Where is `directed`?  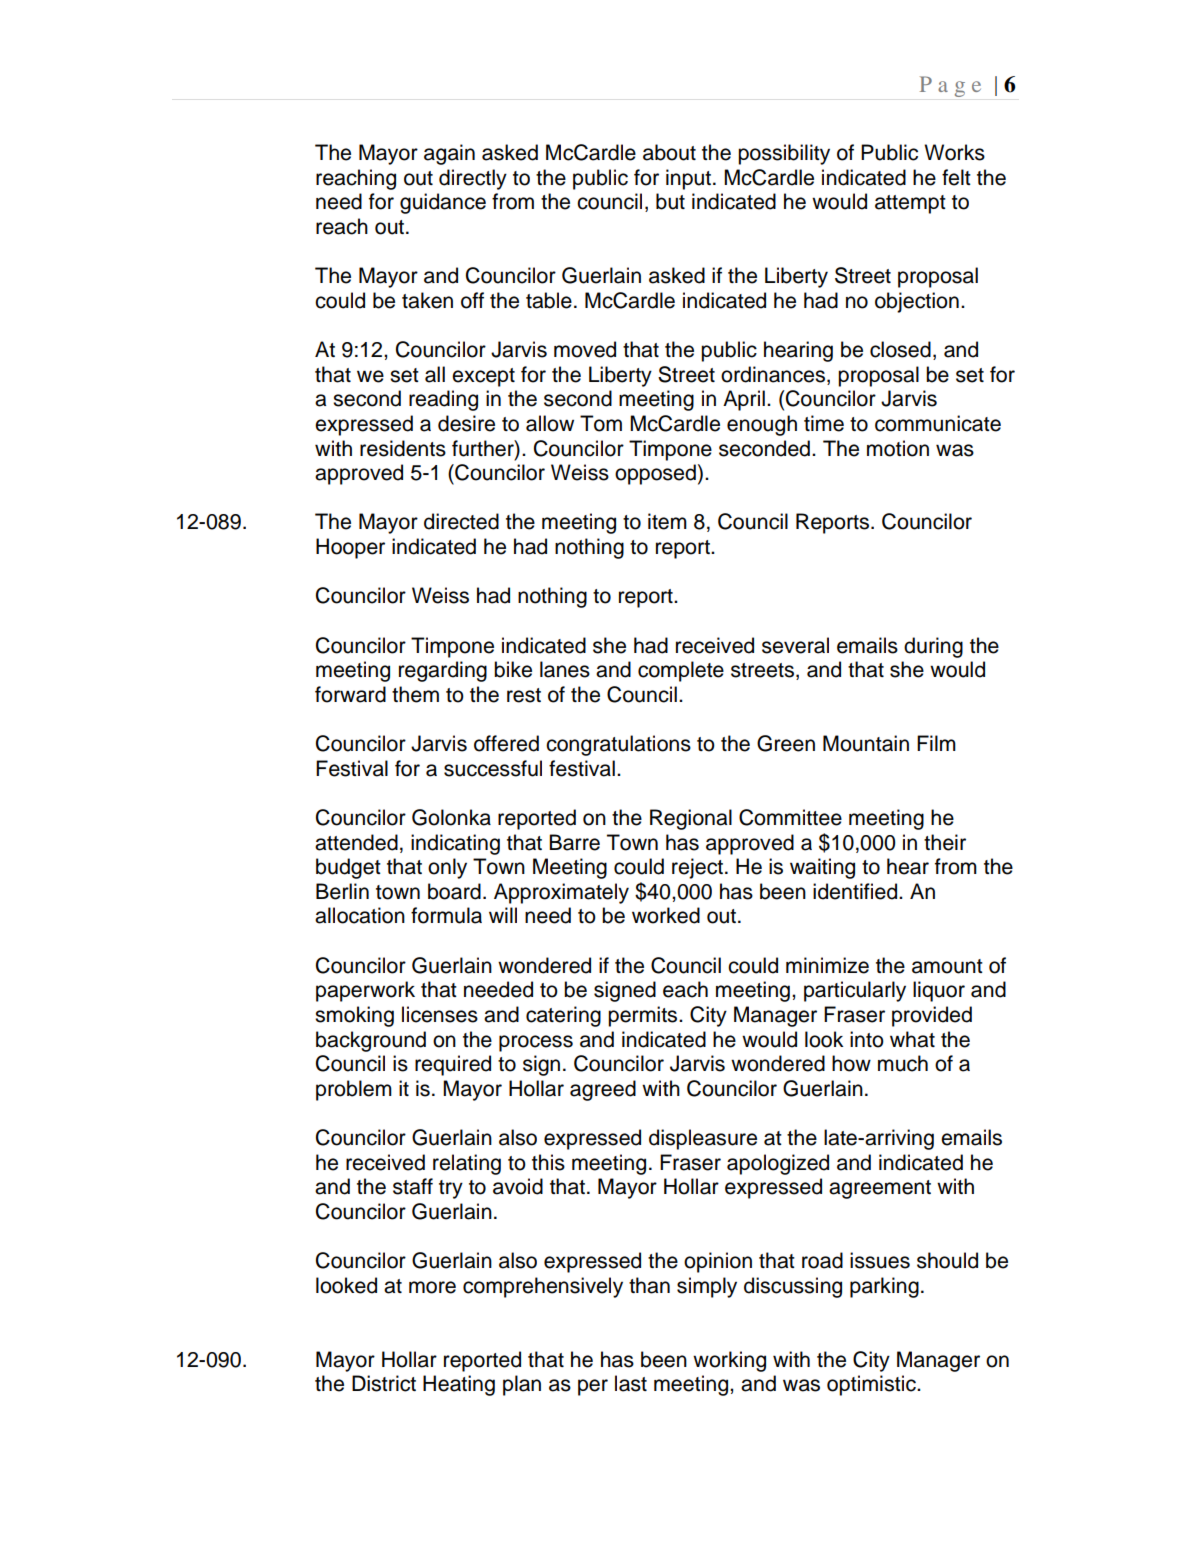
directed is located at coordinates (461, 521).
